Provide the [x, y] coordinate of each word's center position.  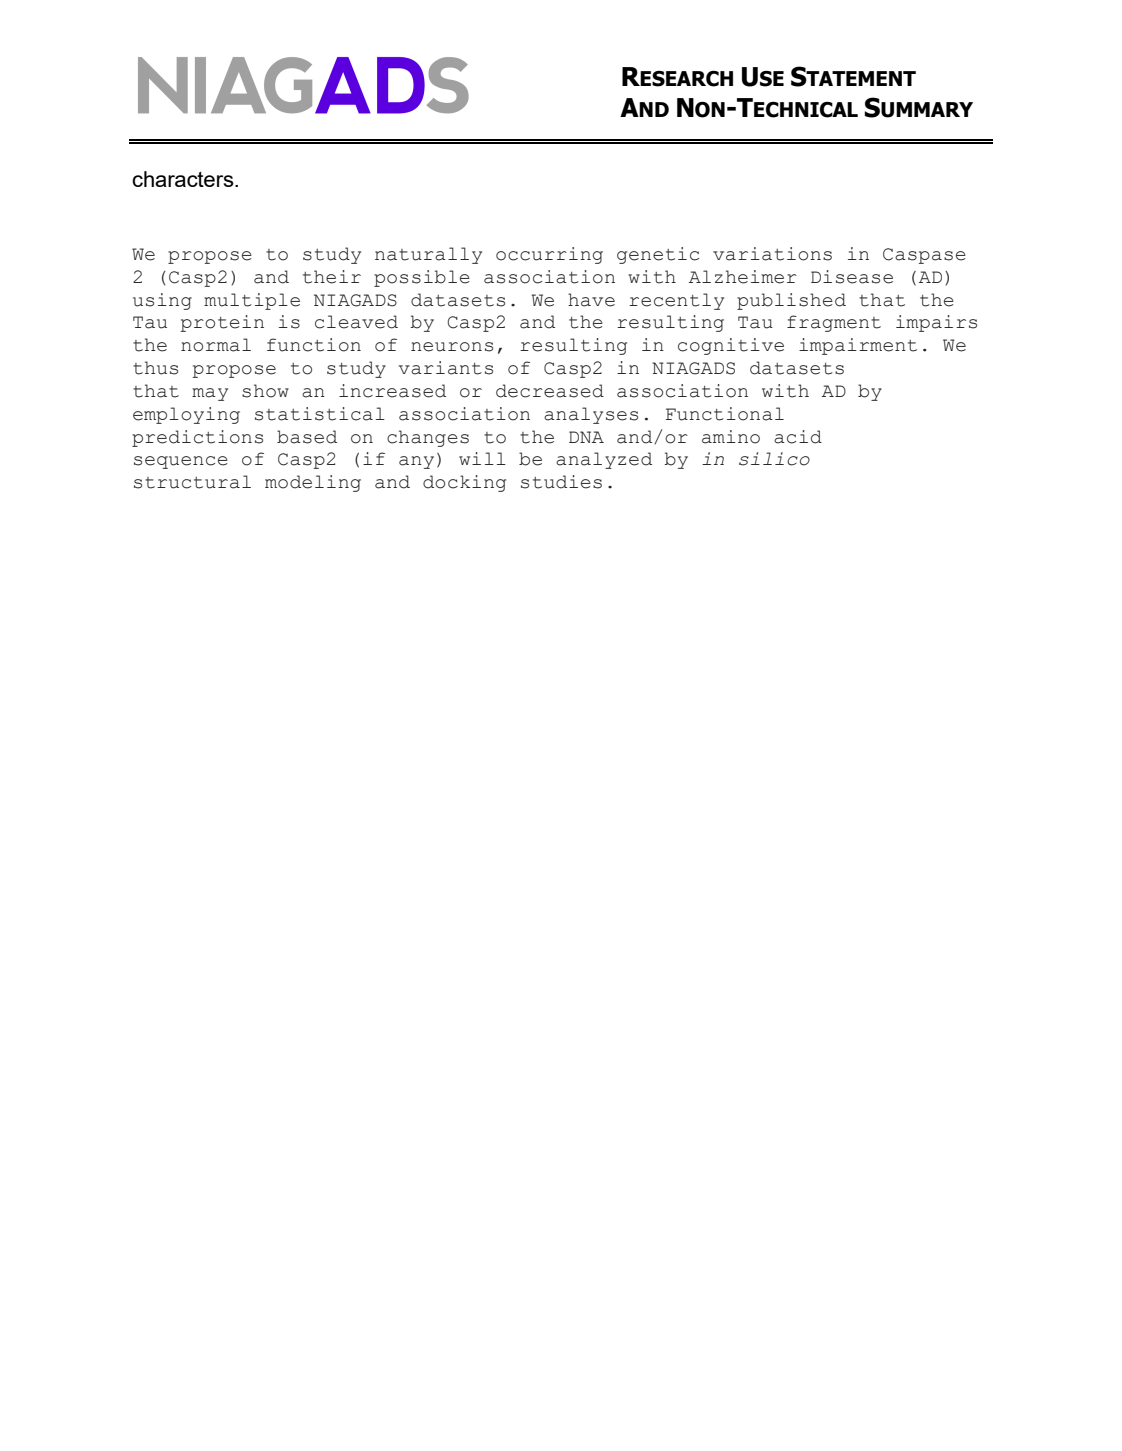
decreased [550, 391]
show [265, 391]
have [591, 300]
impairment [858, 346]
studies [561, 482]
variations [772, 254]
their [332, 277]
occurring [549, 255]
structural [192, 482]
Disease [852, 277]
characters [184, 179]
